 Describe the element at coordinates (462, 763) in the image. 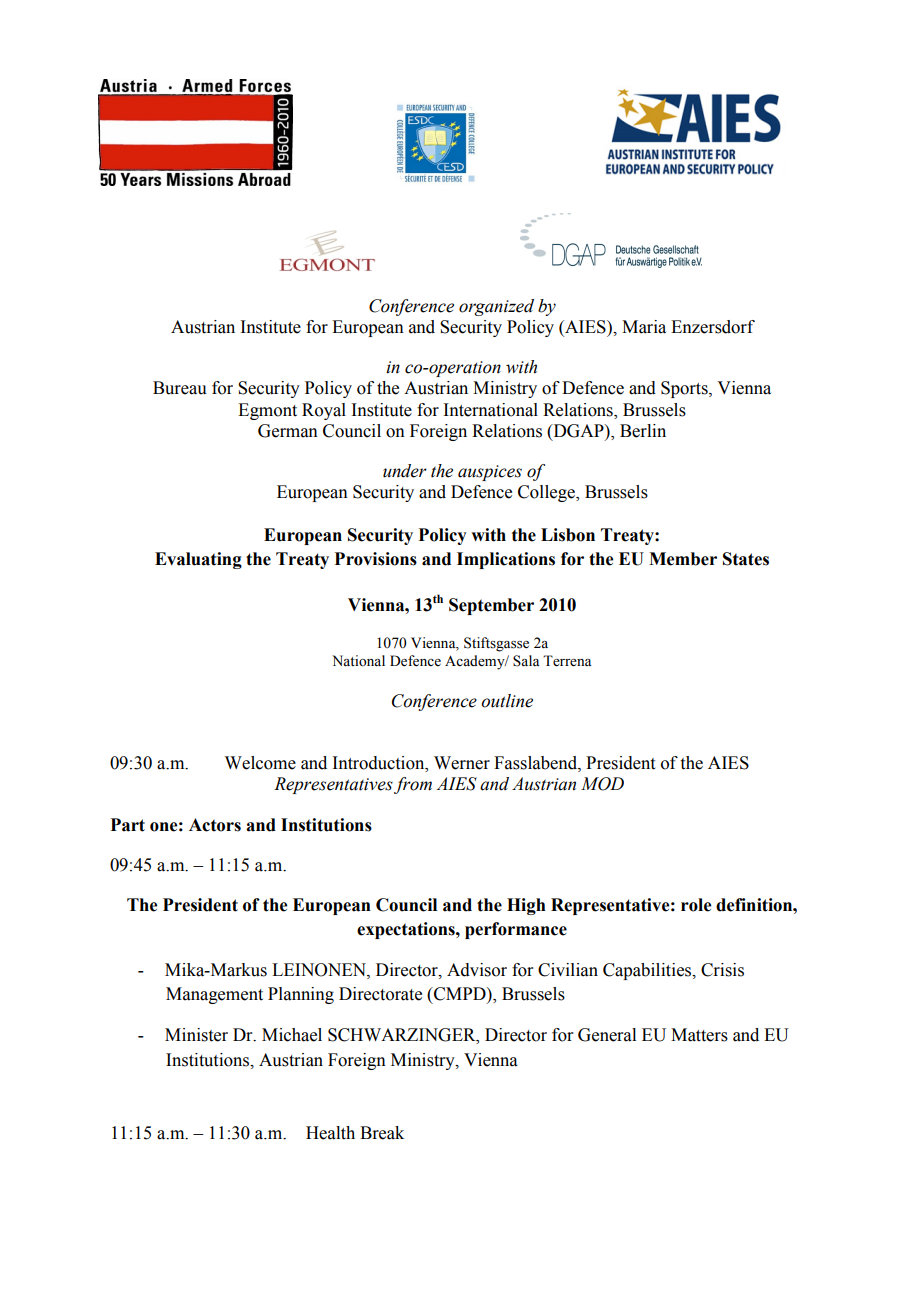

I see `Werner` at that location.
